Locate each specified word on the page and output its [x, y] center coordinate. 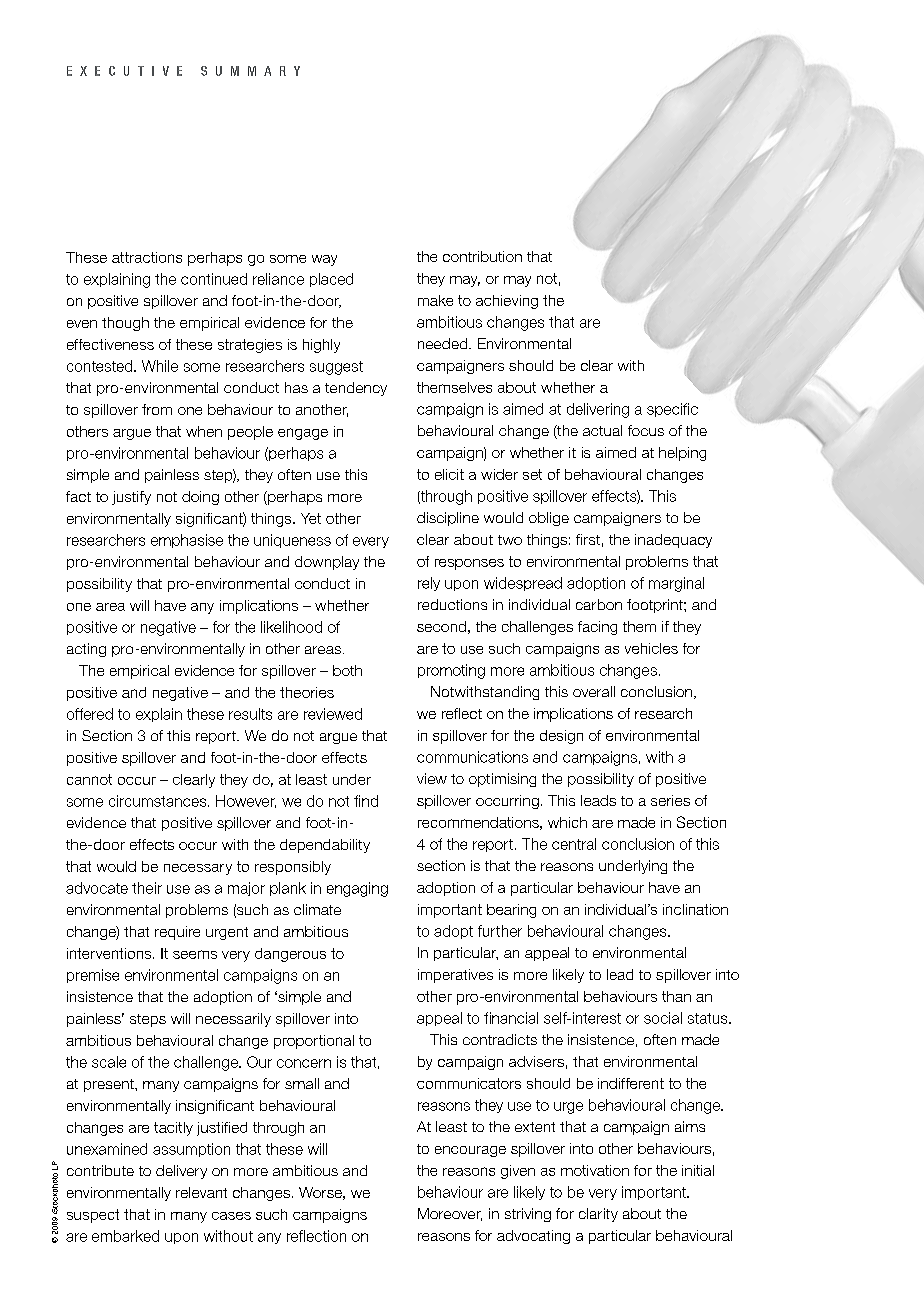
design [561, 737]
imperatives [455, 976]
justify [131, 498]
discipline [448, 519]
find [366, 801]
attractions [147, 257]
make [435, 300]
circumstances [159, 801]
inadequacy [673, 541]
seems [195, 954]
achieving [507, 302]
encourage [470, 1151]
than [676, 996]
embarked [125, 1236]
